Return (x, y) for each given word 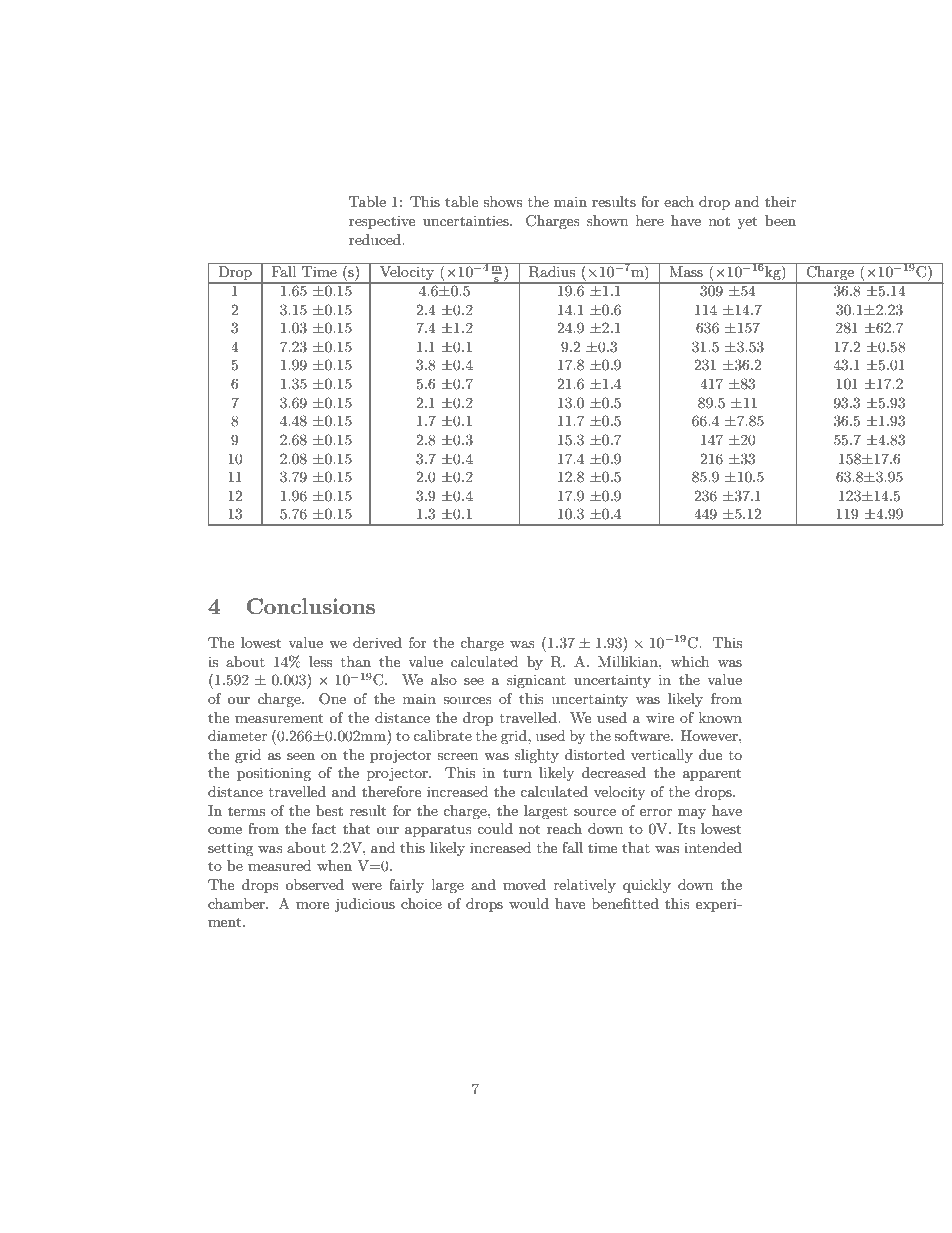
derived (377, 642)
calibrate (442, 735)
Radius (552, 272)
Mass (686, 271)
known (720, 717)
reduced (376, 239)
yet (747, 222)
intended (713, 847)
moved (524, 884)
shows (502, 201)
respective (382, 222)
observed (315, 884)
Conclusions (311, 606)
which (690, 661)
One (332, 699)
